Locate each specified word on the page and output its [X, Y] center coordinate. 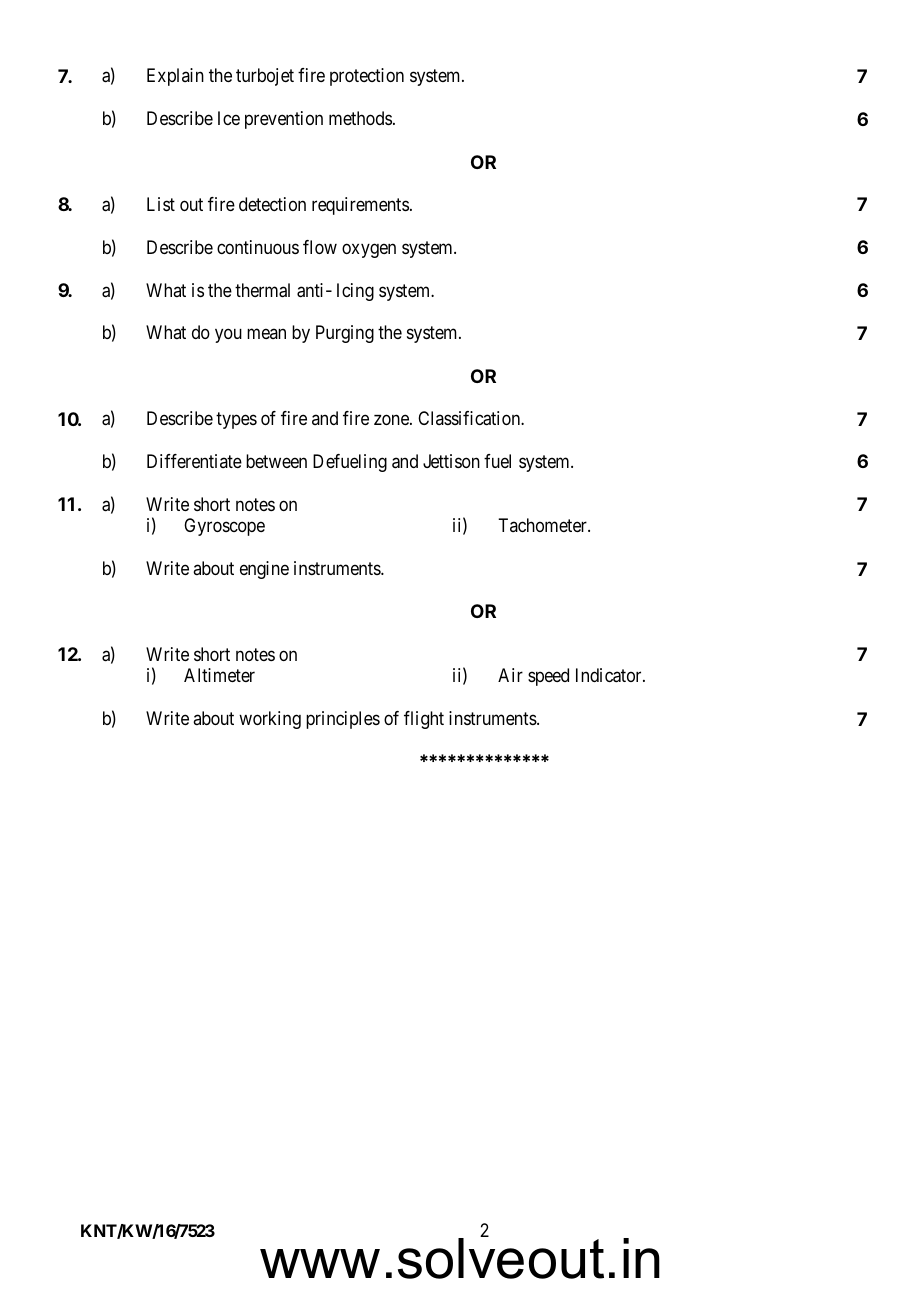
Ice [229, 118]
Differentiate [194, 461]
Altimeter [219, 675]
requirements [360, 206]
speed [548, 677]
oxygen [369, 250]
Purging [345, 334]
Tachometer [543, 525]
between [276, 461]
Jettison [451, 461]
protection [367, 77]
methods [360, 118]
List [161, 204]
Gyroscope [224, 527]
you [228, 336]
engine [264, 570]
